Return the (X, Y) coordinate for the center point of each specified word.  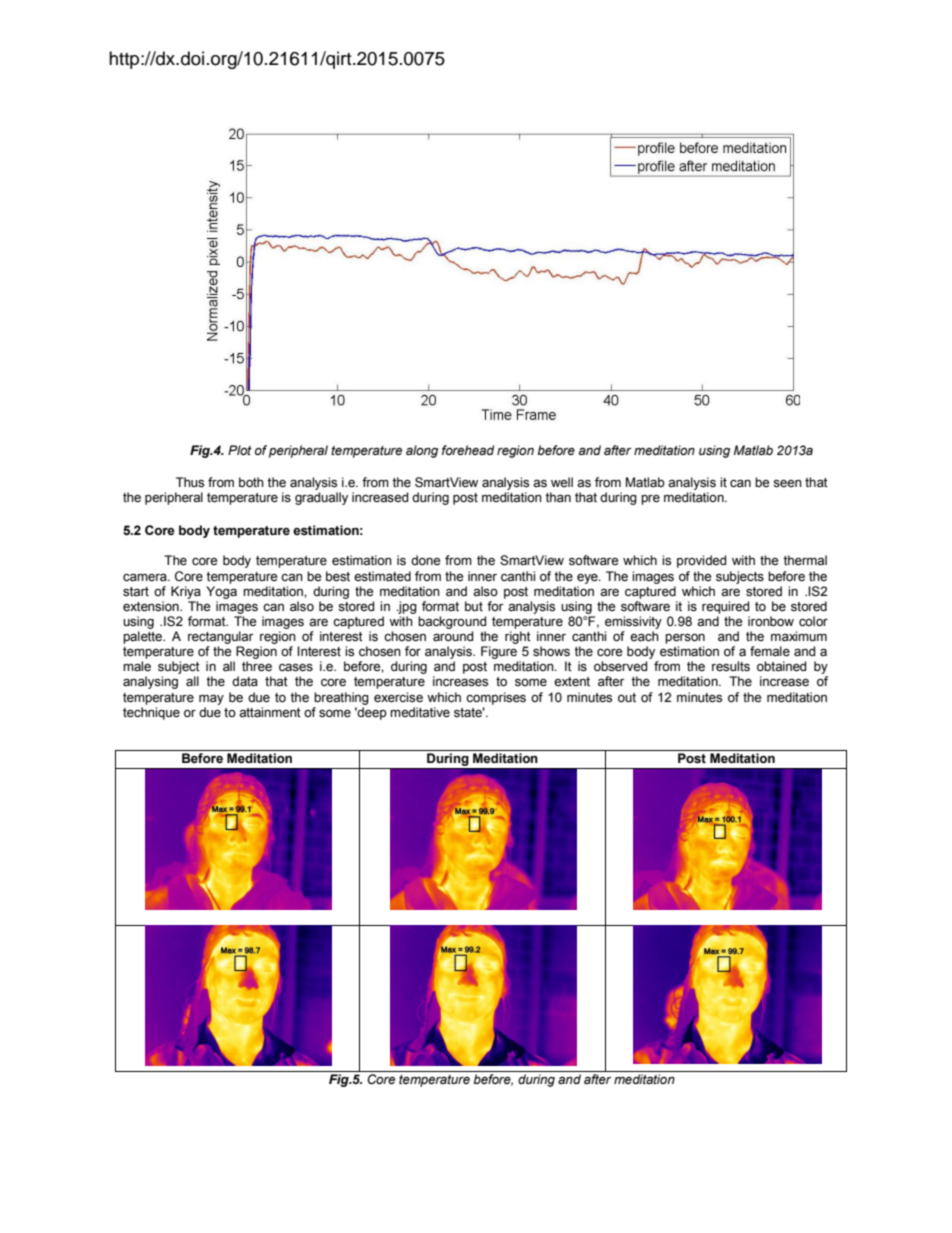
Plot (240, 450)
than (558, 497)
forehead (468, 450)
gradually (321, 498)
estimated (382, 576)
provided (701, 561)
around (453, 636)
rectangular (221, 637)
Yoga (221, 592)
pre (650, 500)
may (211, 699)
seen (787, 484)
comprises (496, 698)
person (685, 639)
